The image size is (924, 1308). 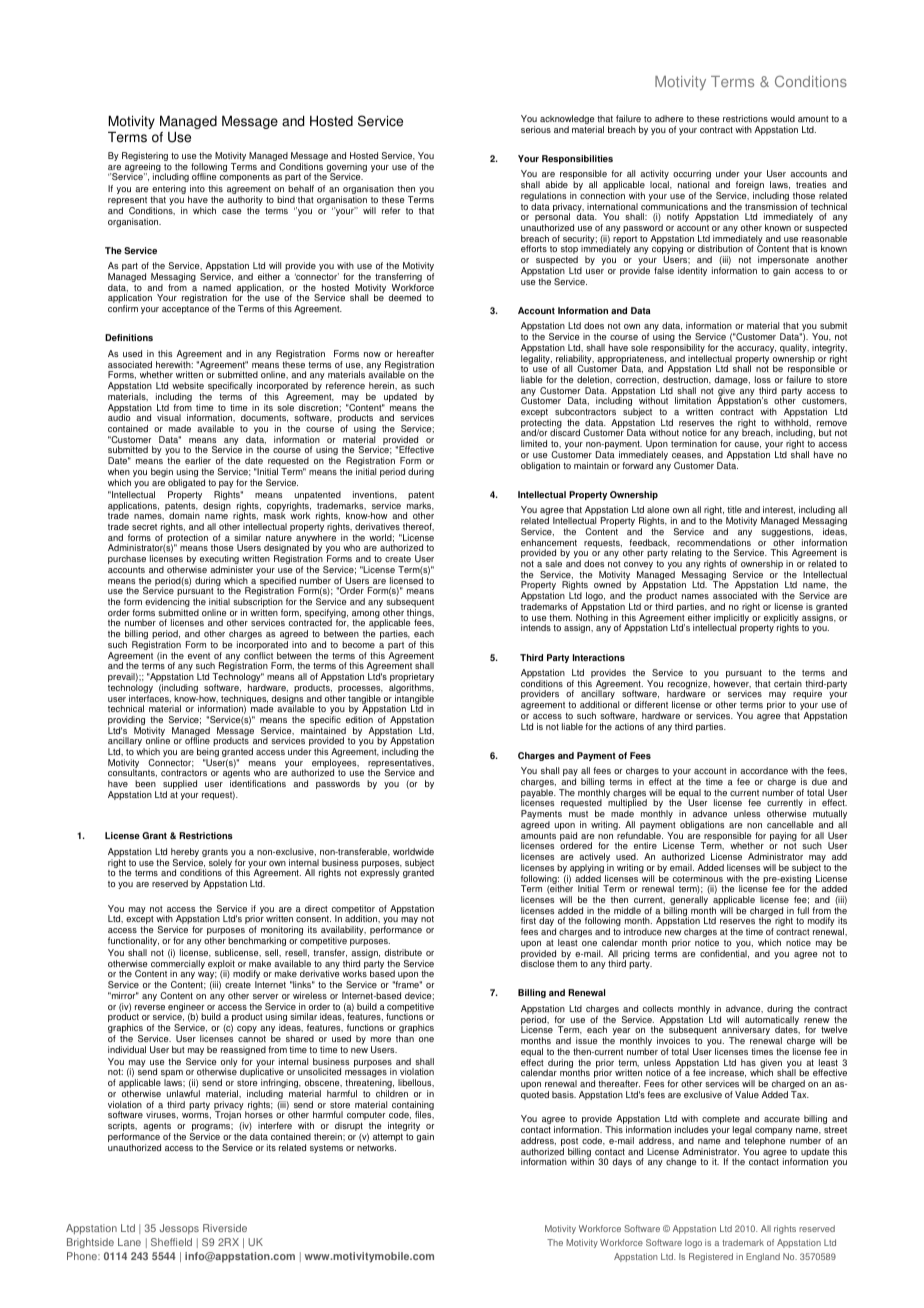 I want to click on certain, so click(x=788, y=683).
